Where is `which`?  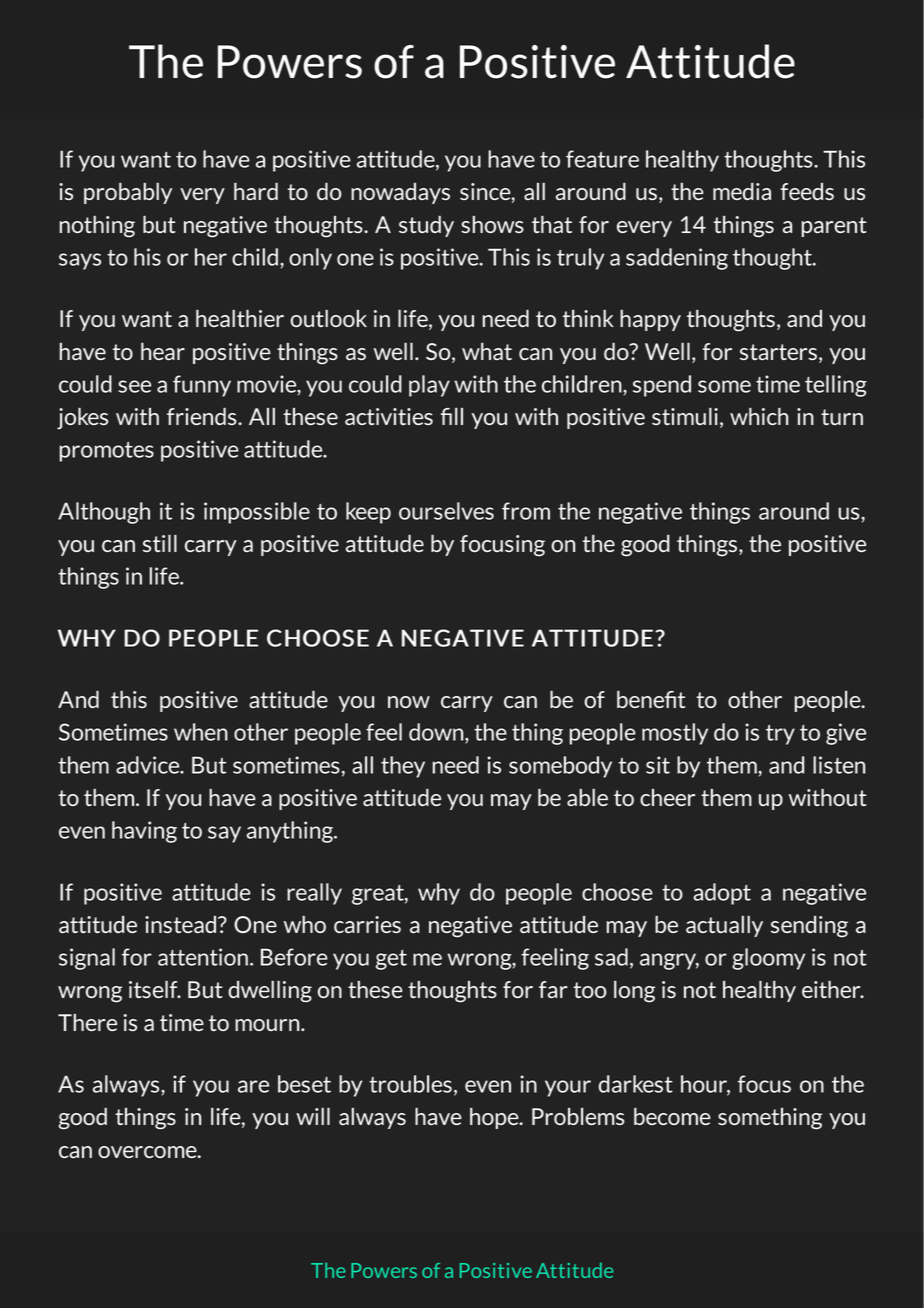 which is located at coordinates (759, 416).
